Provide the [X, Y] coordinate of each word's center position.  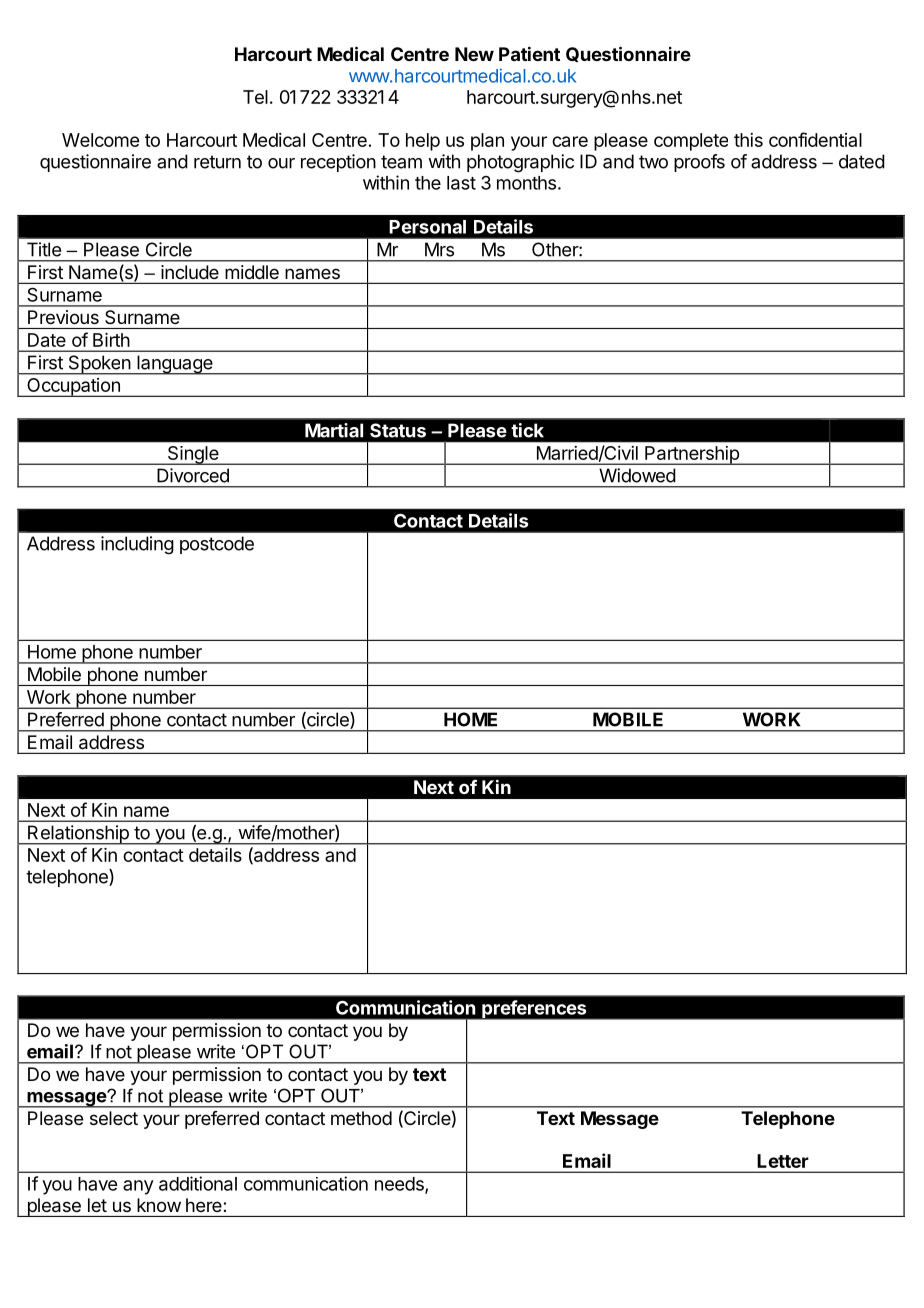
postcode [217, 545]
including [137, 545]
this [748, 140]
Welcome [100, 140]
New [474, 54]
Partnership [692, 455]
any [138, 1187]
